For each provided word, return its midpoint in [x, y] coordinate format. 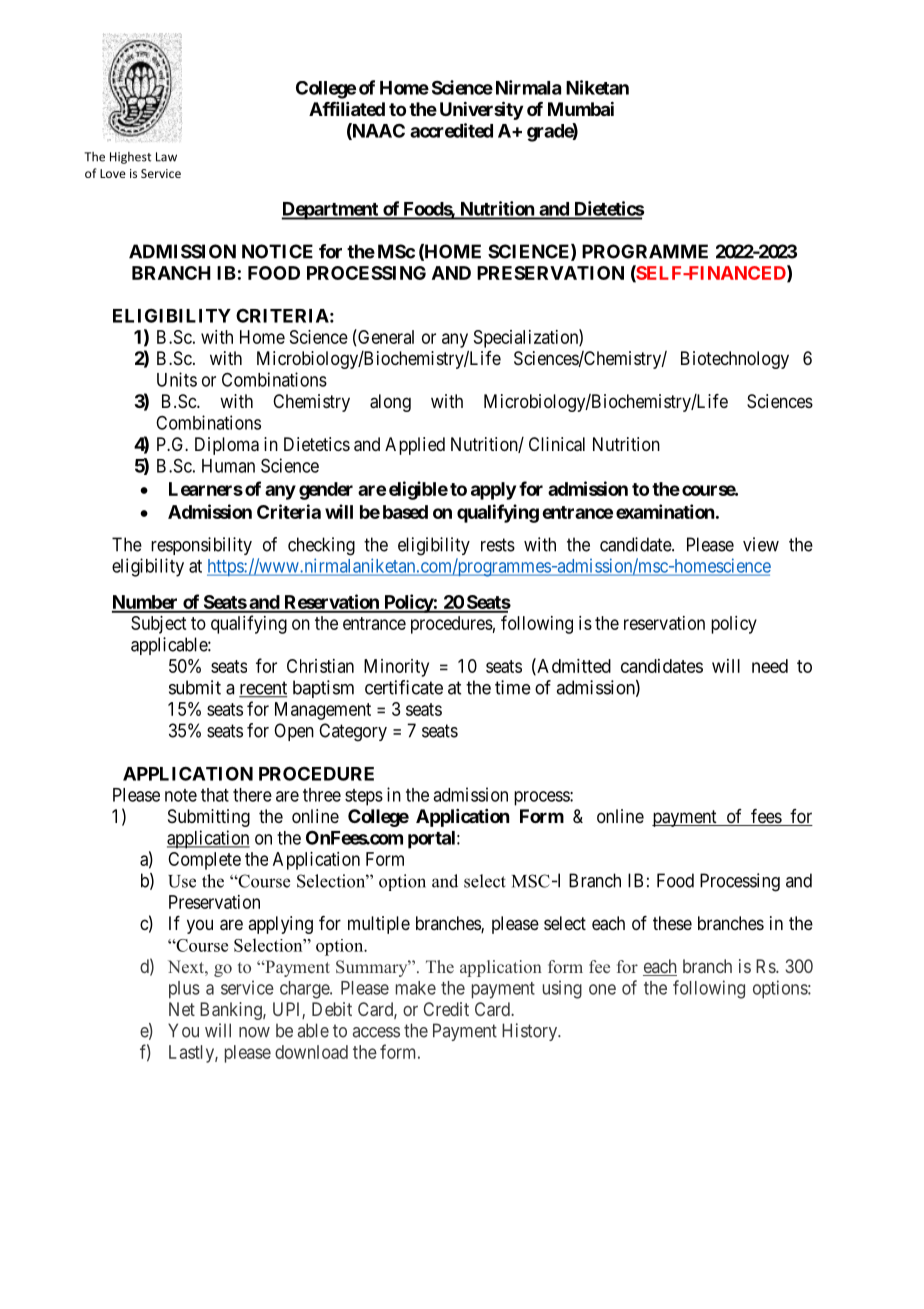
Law [166, 157]
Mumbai [581, 108]
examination [665, 511]
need [770, 666]
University [481, 110]
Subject [158, 625]
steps [364, 797]
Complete [204, 861]
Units [177, 379]
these [672, 923]
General [385, 337]
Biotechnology [735, 360]
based [405, 512]
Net [182, 1009]
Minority [396, 668]
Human [228, 466]
